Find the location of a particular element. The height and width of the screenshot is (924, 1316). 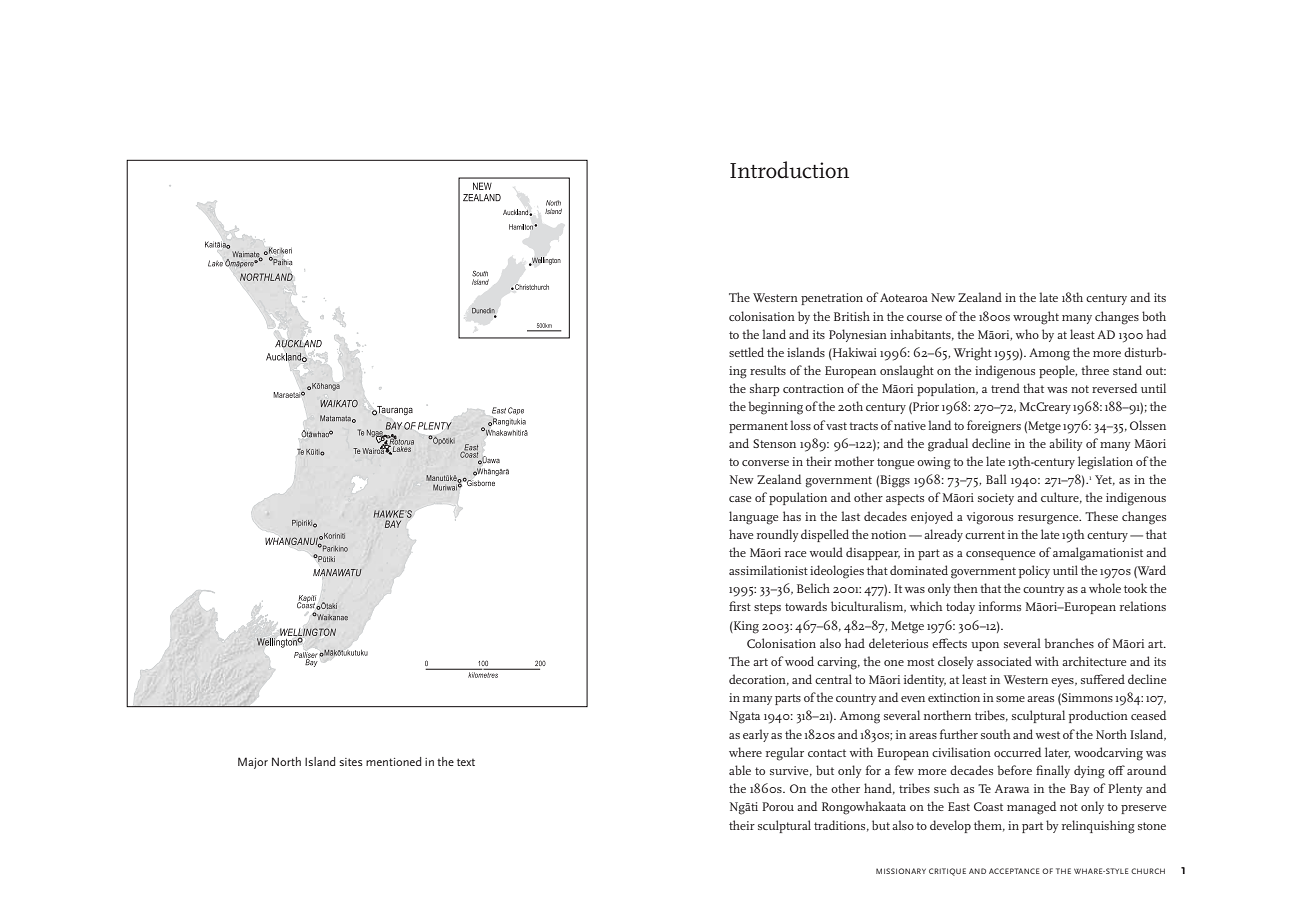

acceptance is located at coordinates (1014, 871).
